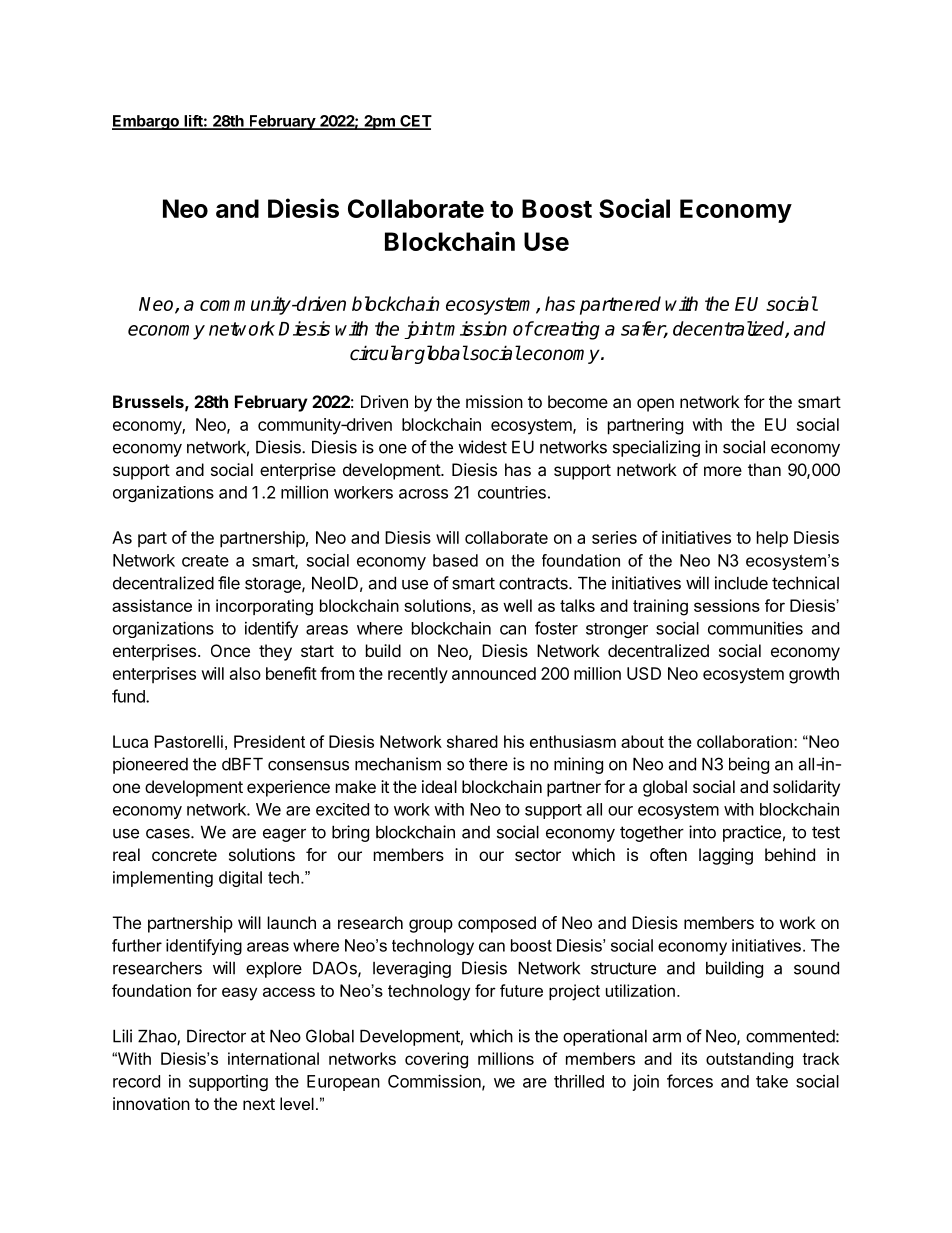 This screenshot has width=952, height=1233. I want to click on Embargo, so click(146, 122).
